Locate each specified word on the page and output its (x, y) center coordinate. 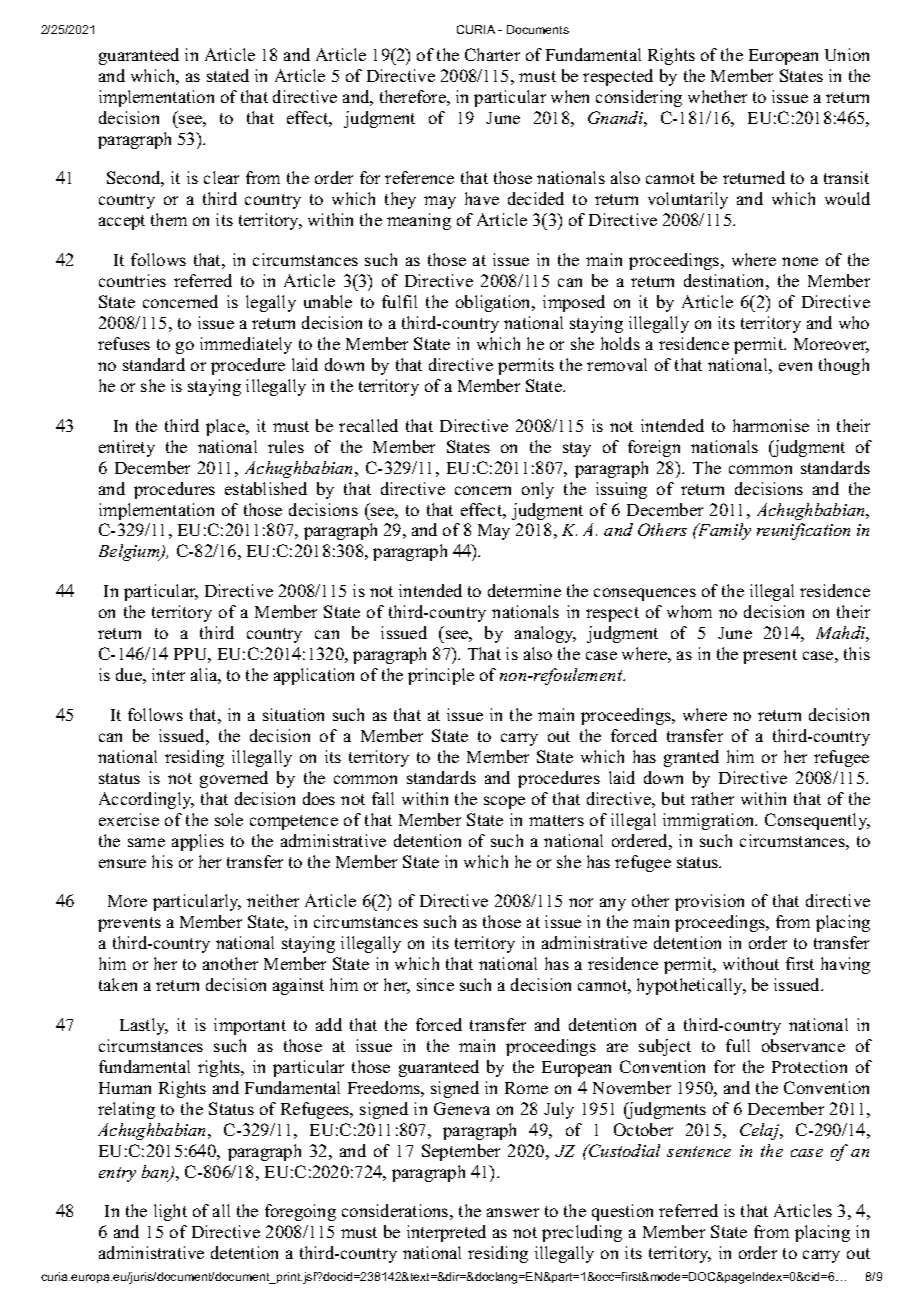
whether (717, 96)
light (170, 1212)
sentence (699, 1151)
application (314, 676)
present (770, 656)
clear (221, 177)
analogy (545, 634)
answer (513, 1212)
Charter (492, 54)
